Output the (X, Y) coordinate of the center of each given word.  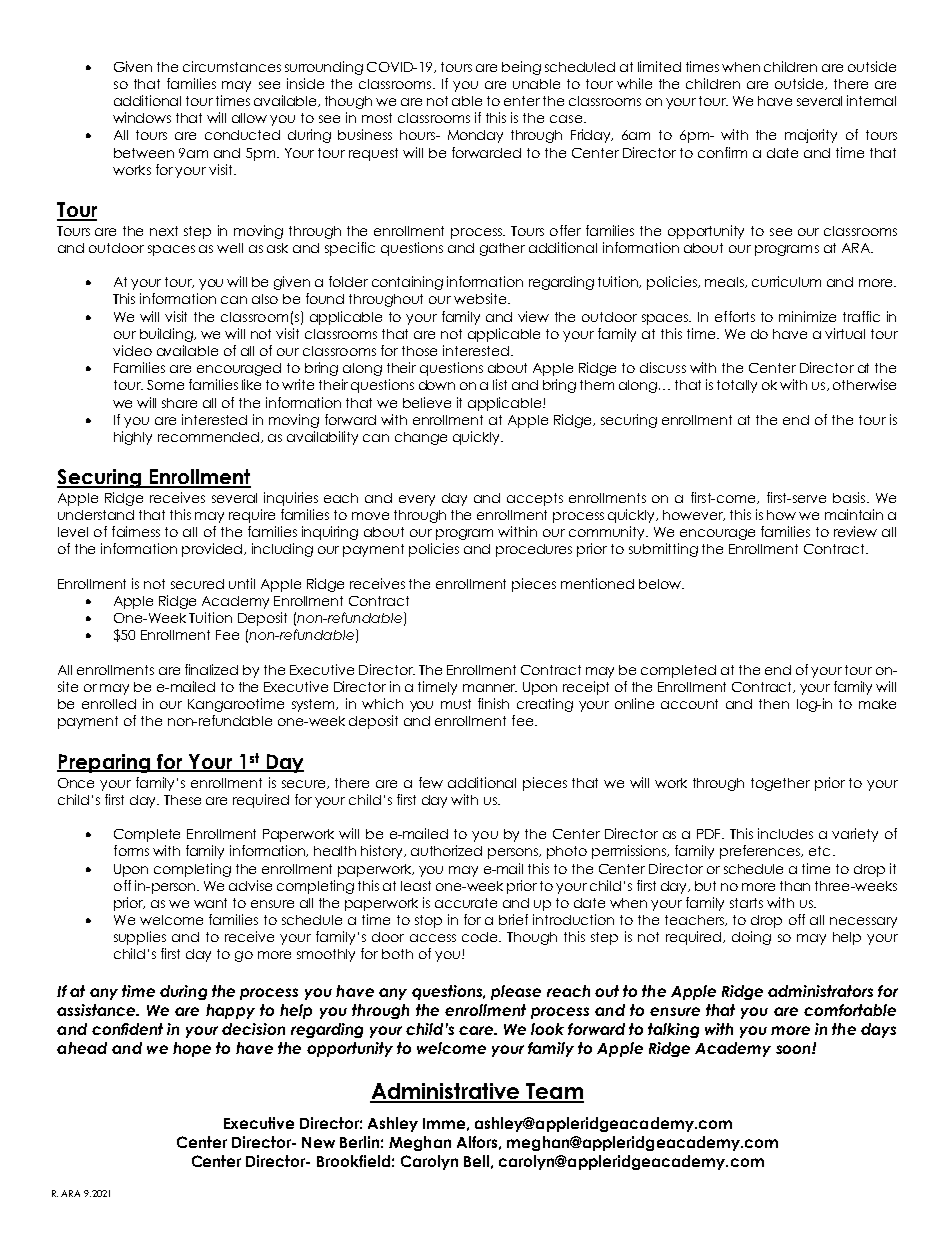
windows (142, 117)
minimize (807, 316)
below (661, 584)
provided (213, 550)
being (521, 68)
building (167, 335)
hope (192, 1049)
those (419, 351)
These (182, 800)
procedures (534, 550)
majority (811, 136)
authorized (446, 850)
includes (785, 833)
